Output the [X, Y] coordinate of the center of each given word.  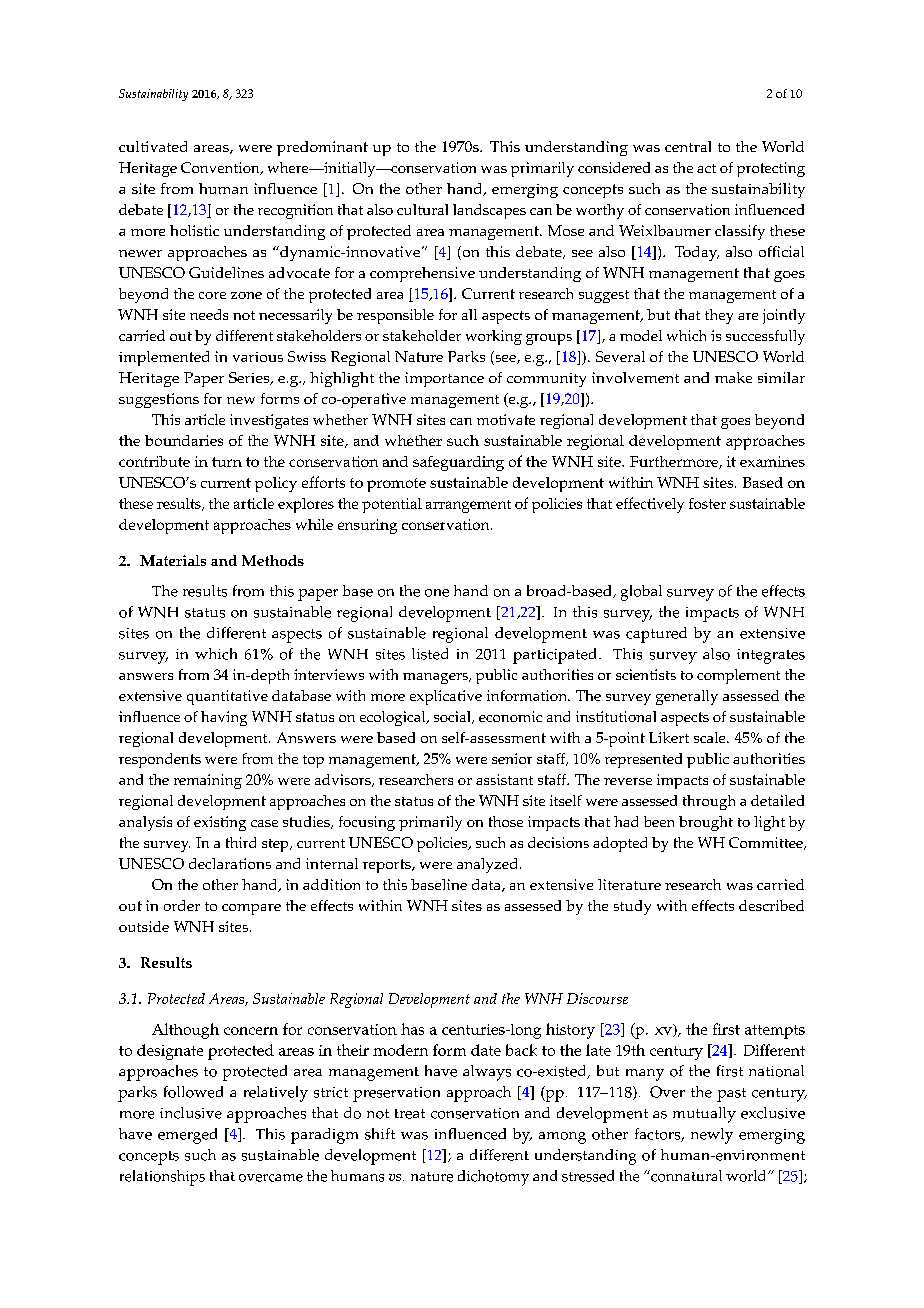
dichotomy [493, 1178]
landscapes [489, 211]
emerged [187, 1136]
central [688, 146]
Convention [221, 168]
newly [712, 1136]
